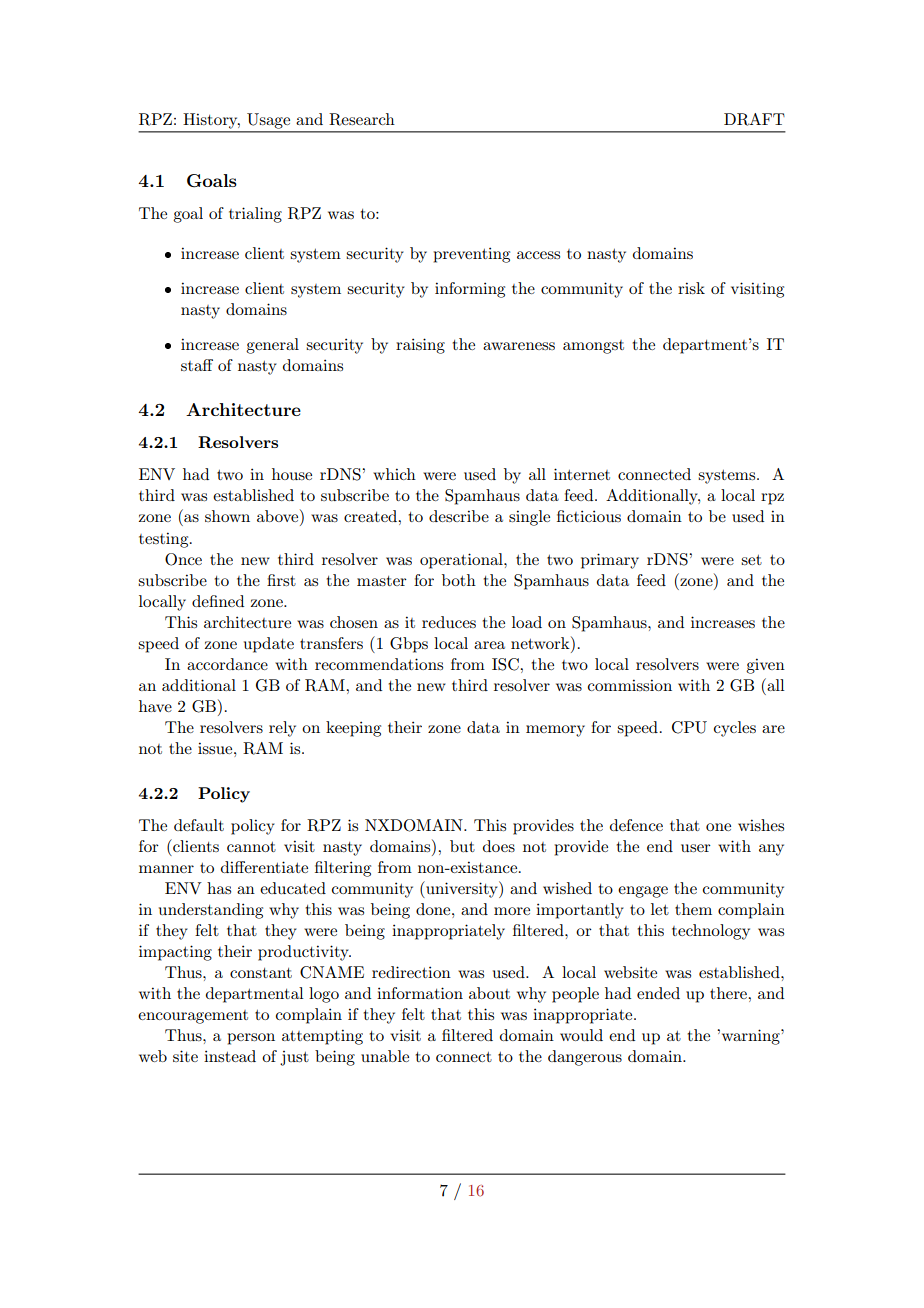 The width and height of the document is (924, 1308). I want to click on Research, so click(362, 119).
